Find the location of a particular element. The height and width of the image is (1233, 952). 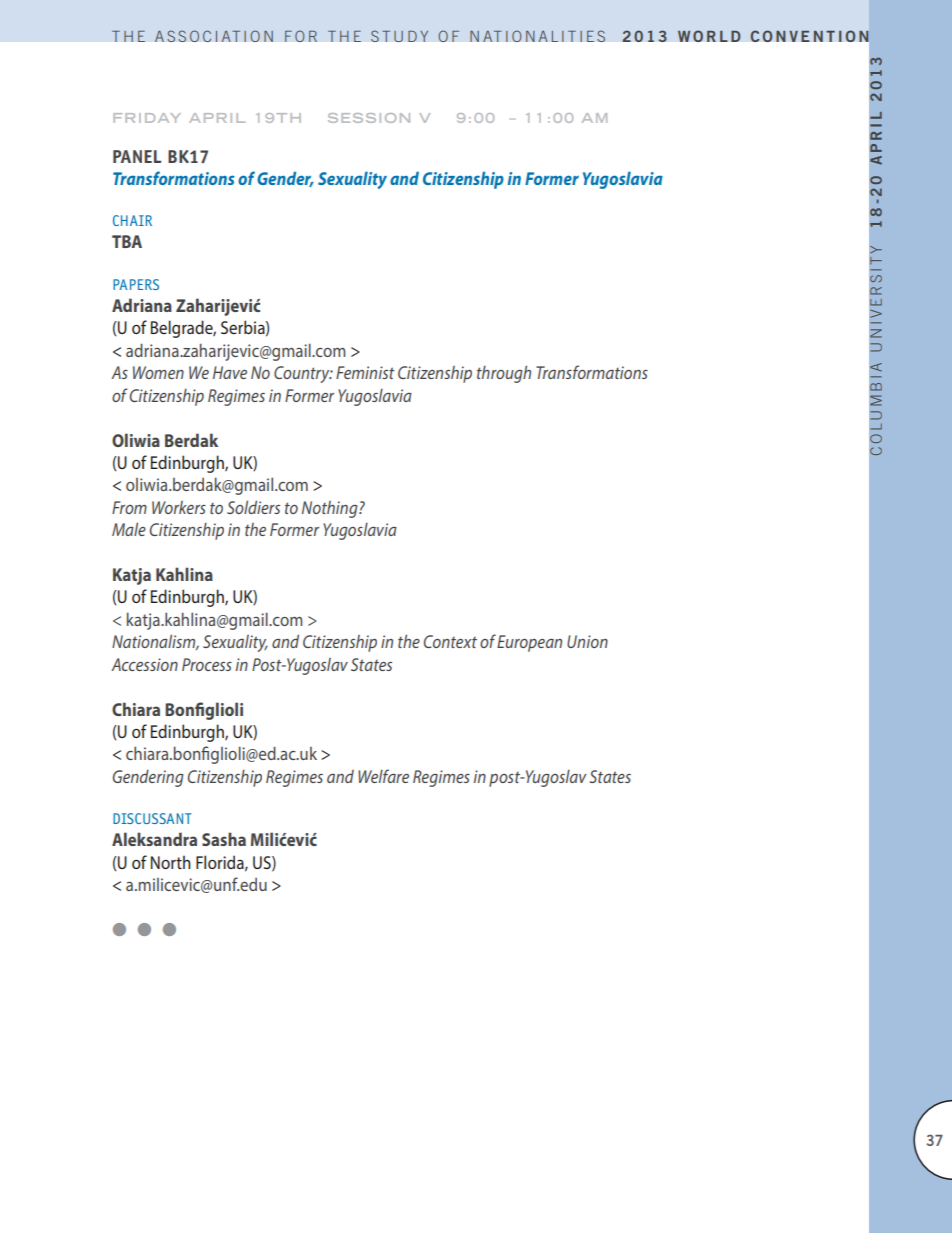

Friday is located at coordinates (147, 118).
